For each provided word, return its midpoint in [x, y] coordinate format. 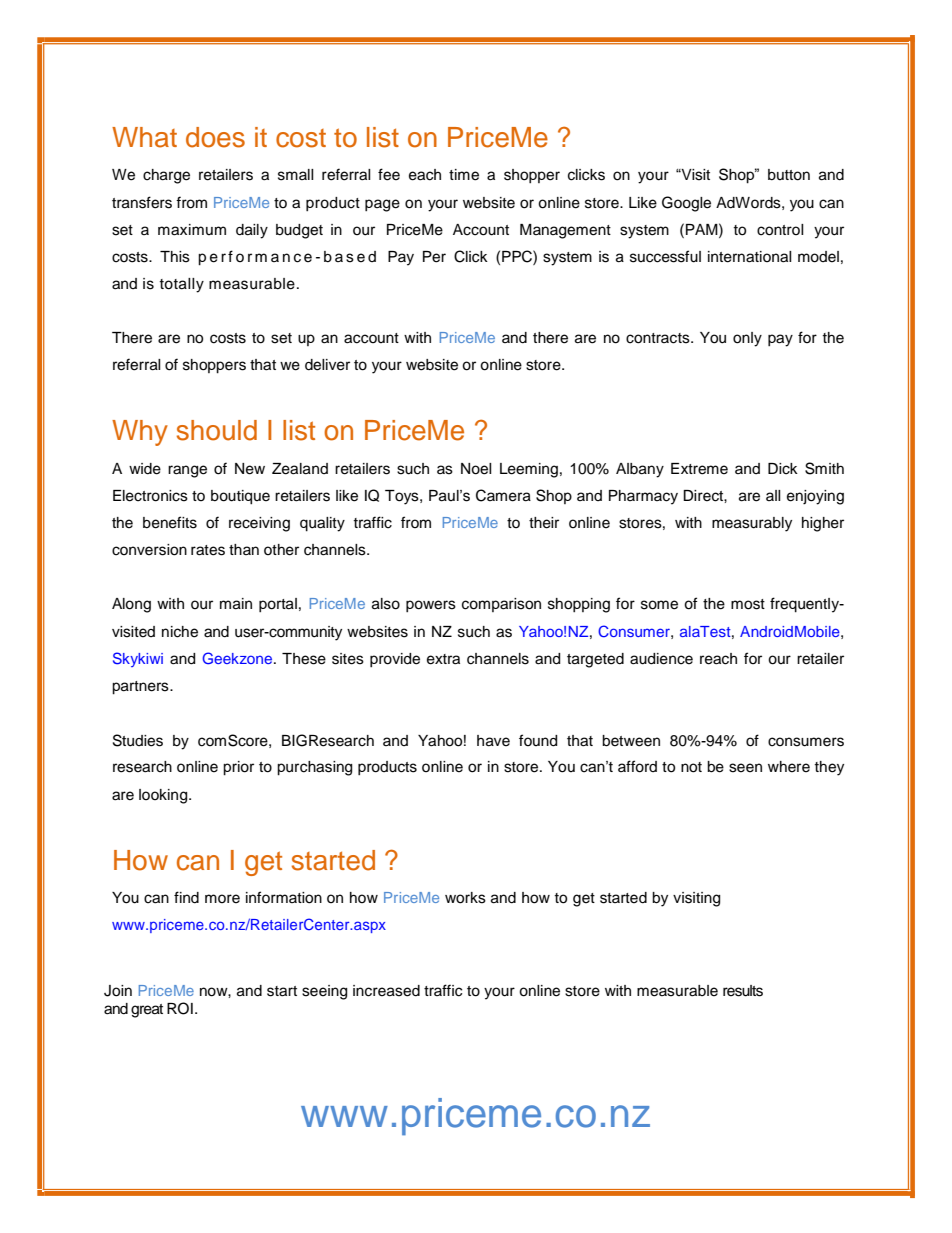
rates [208, 550]
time [464, 175]
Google [686, 204]
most [748, 604]
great [147, 1011]
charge [166, 176]
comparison [501, 605]
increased [386, 991]
